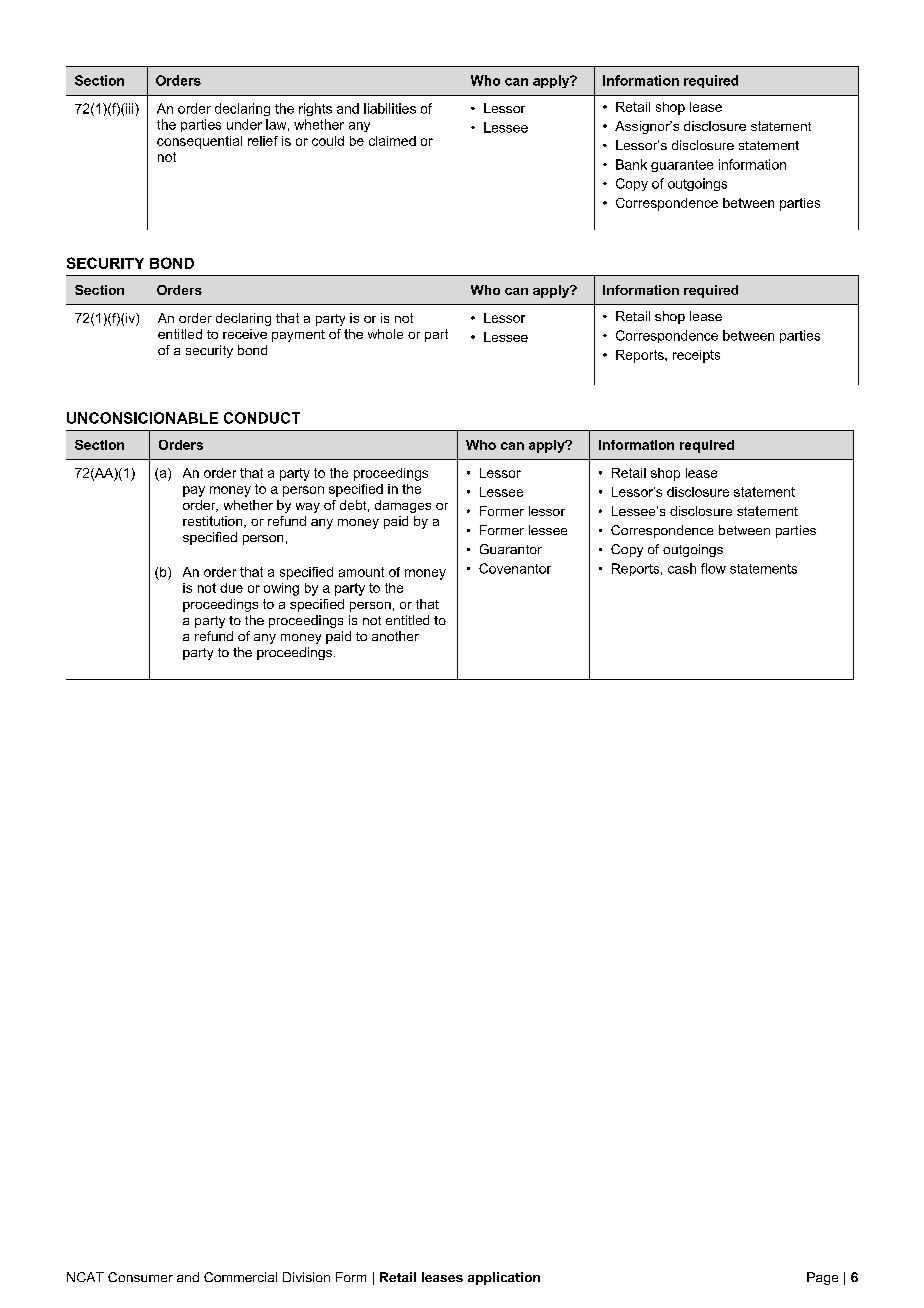  Describe the element at coordinates (682, 568) in the page. I see `cash` at that location.
